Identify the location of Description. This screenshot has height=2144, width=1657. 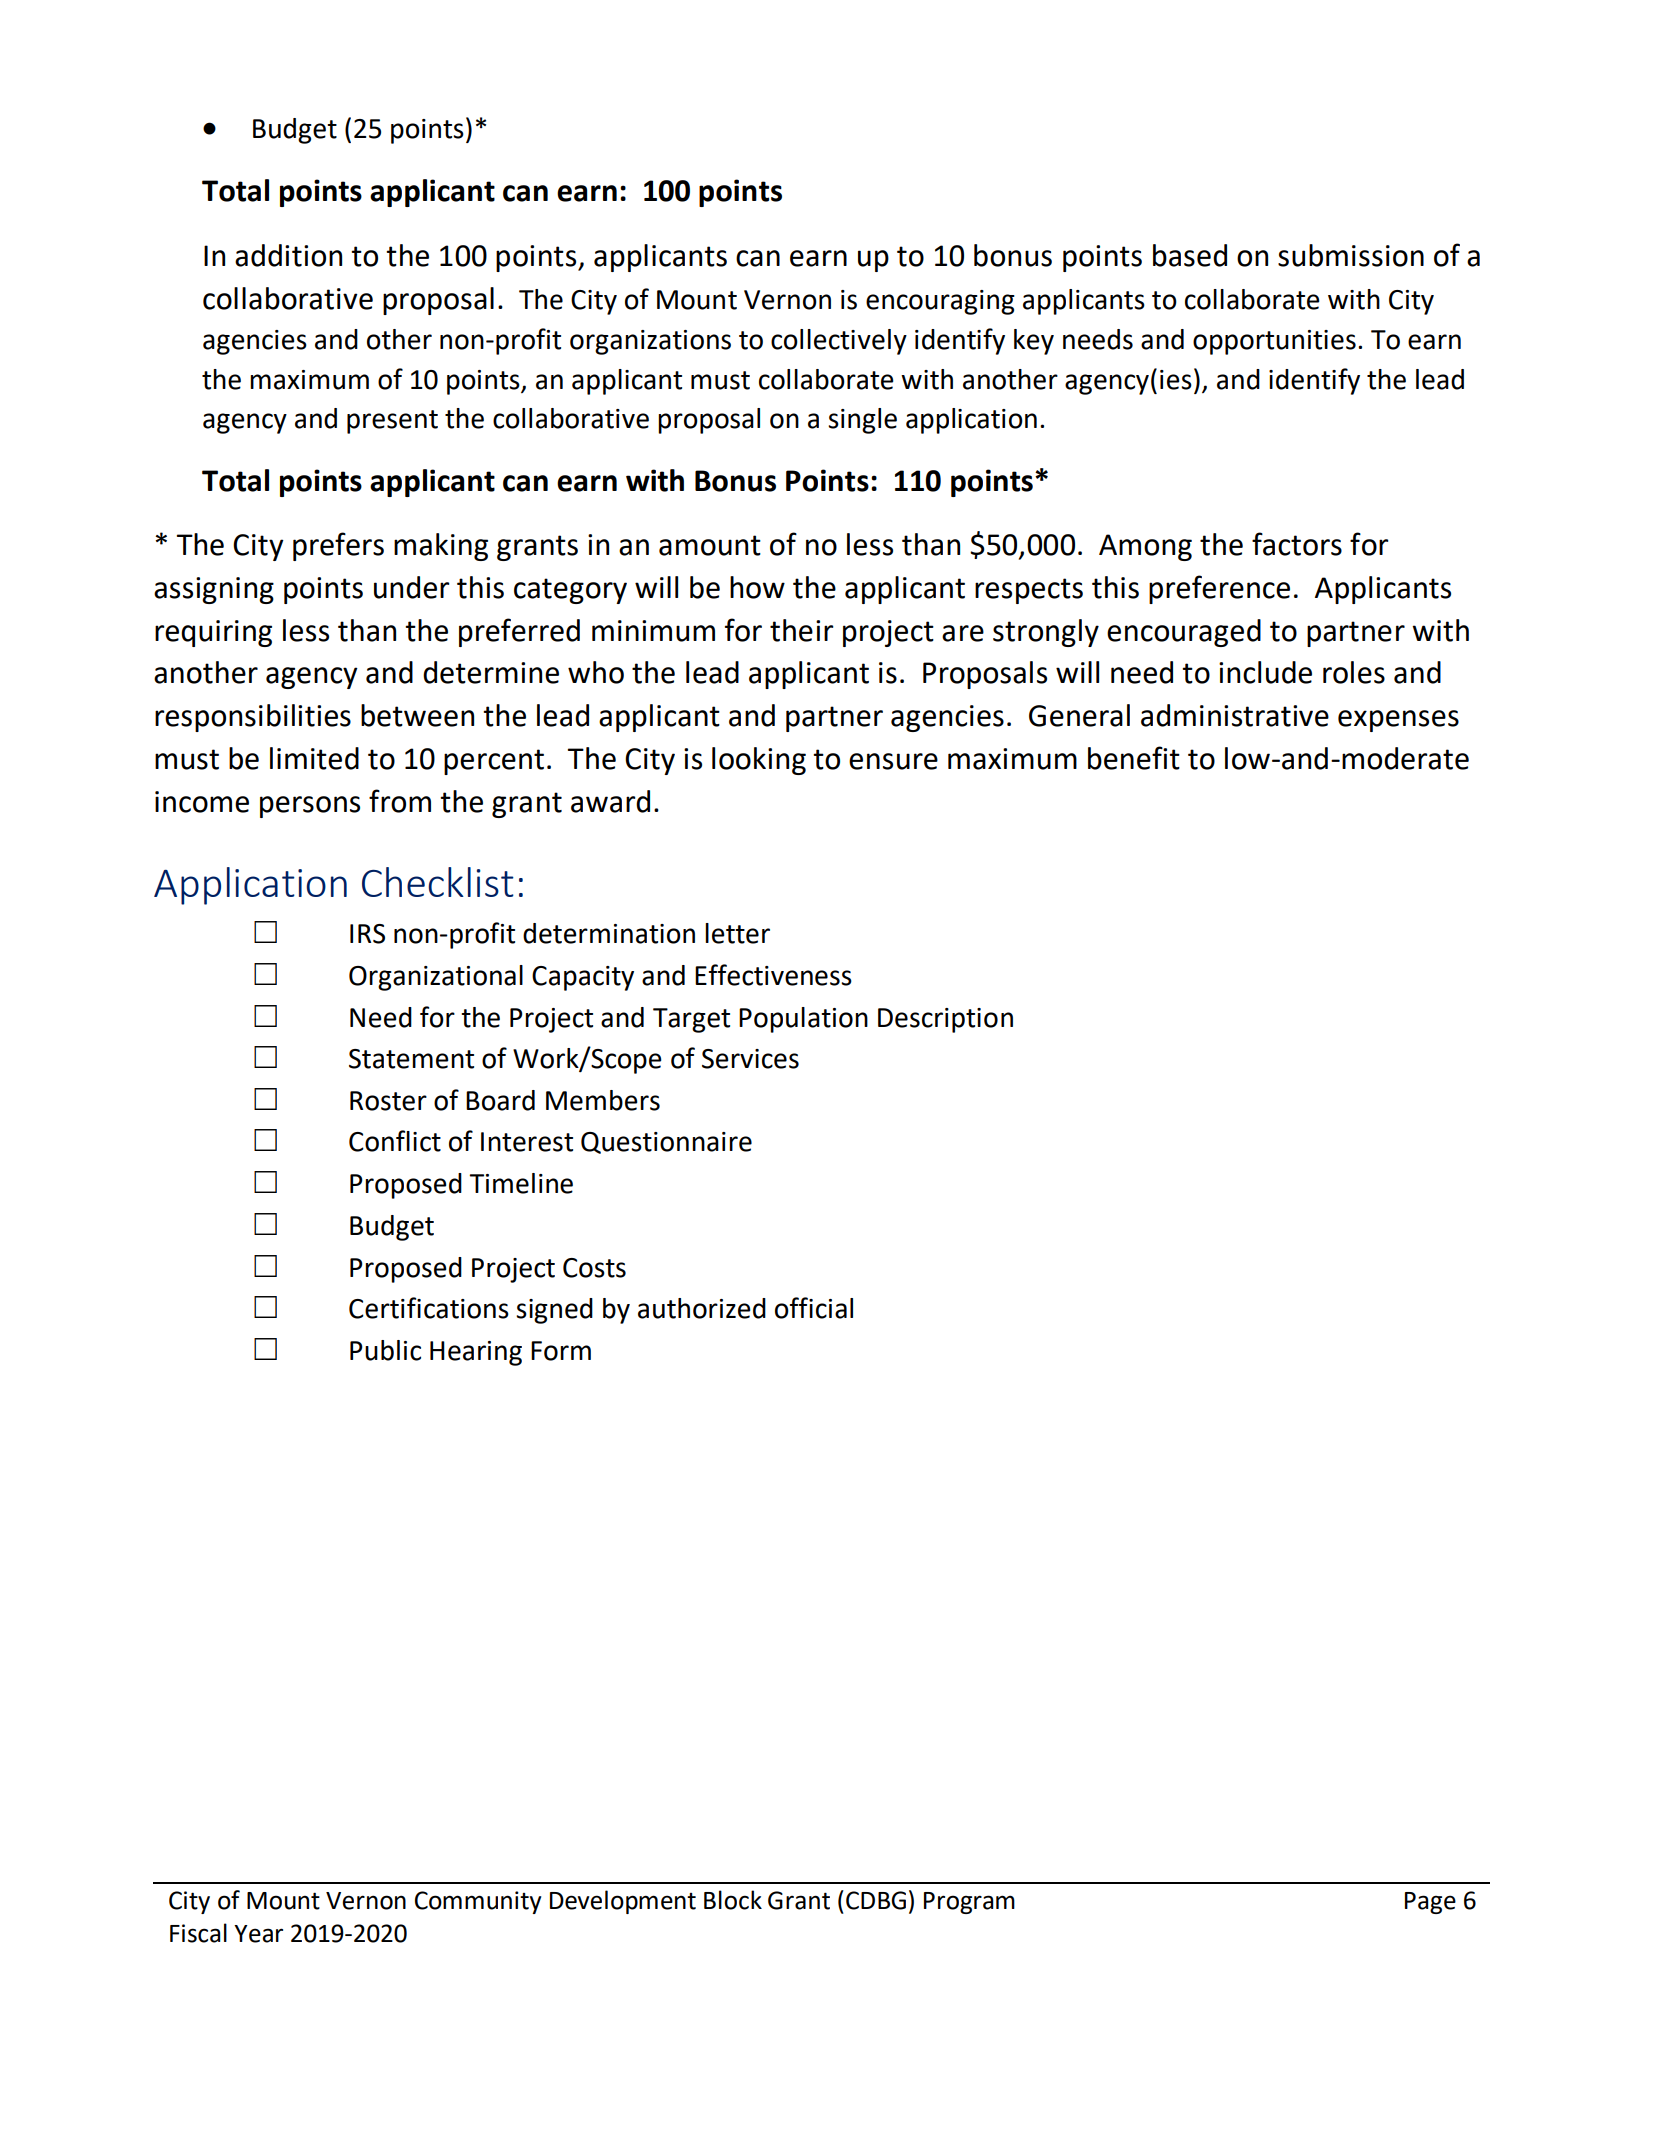
(945, 1020).
